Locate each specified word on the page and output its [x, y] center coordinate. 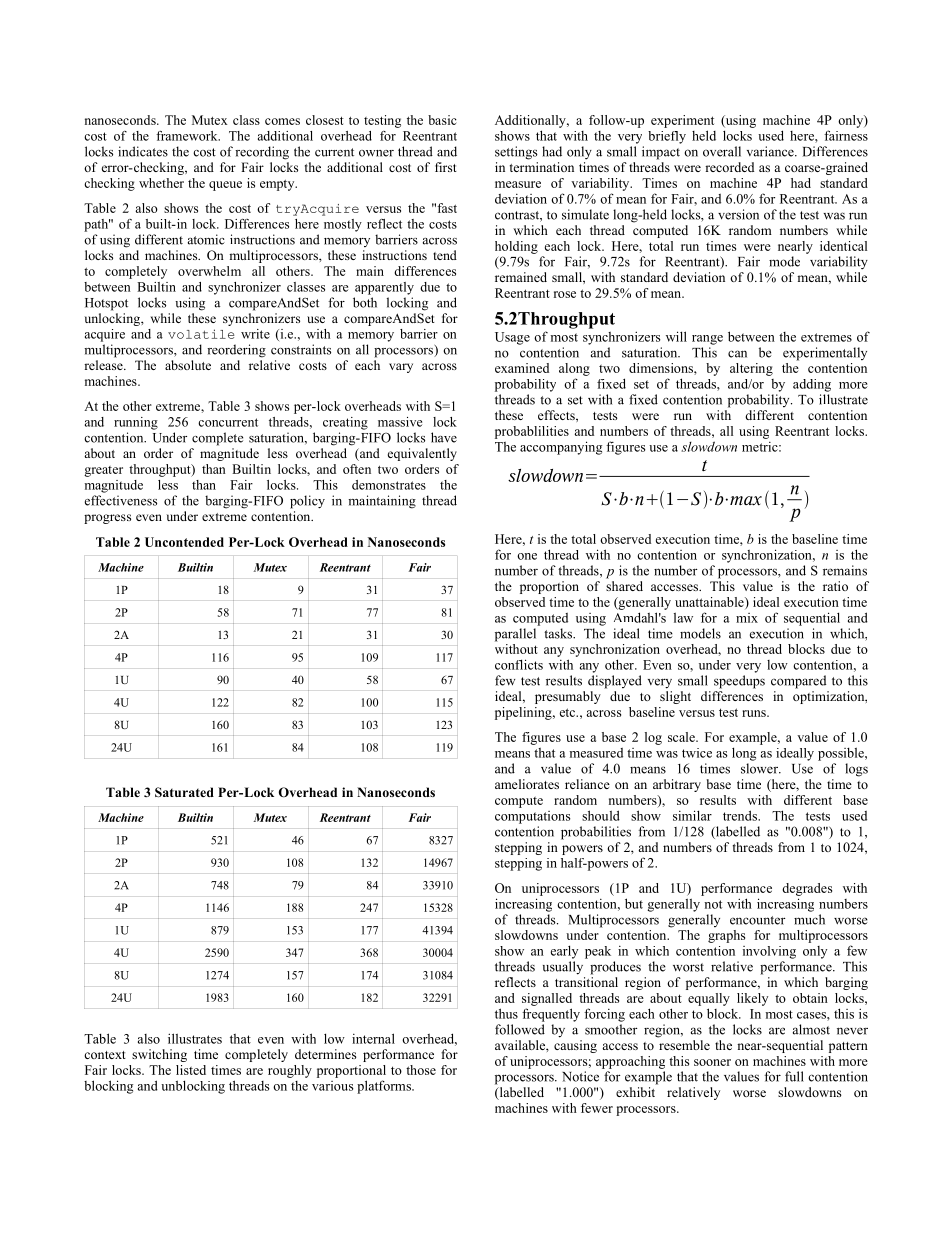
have [444, 437]
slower [761, 768]
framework [188, 136]
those [421, 1070]
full [794, 1076]
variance [771, 151]
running [136, 423]
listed [191, 1070]
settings [516, 153]
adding [812, 385]
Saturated [184, 792]
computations [533, 817]
